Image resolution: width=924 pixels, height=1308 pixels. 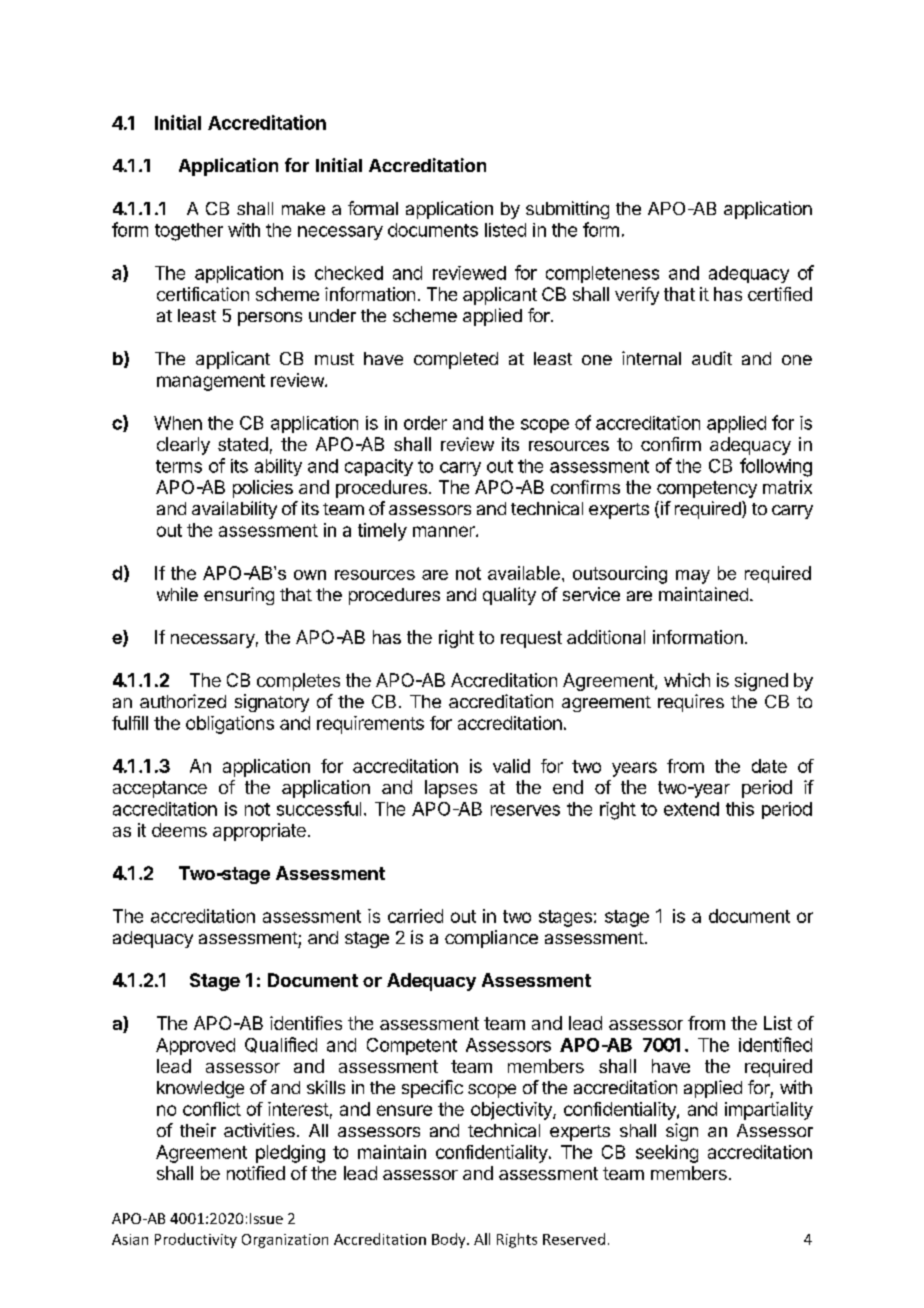 I want to click on seeking, so click(x=667, y=1154).
